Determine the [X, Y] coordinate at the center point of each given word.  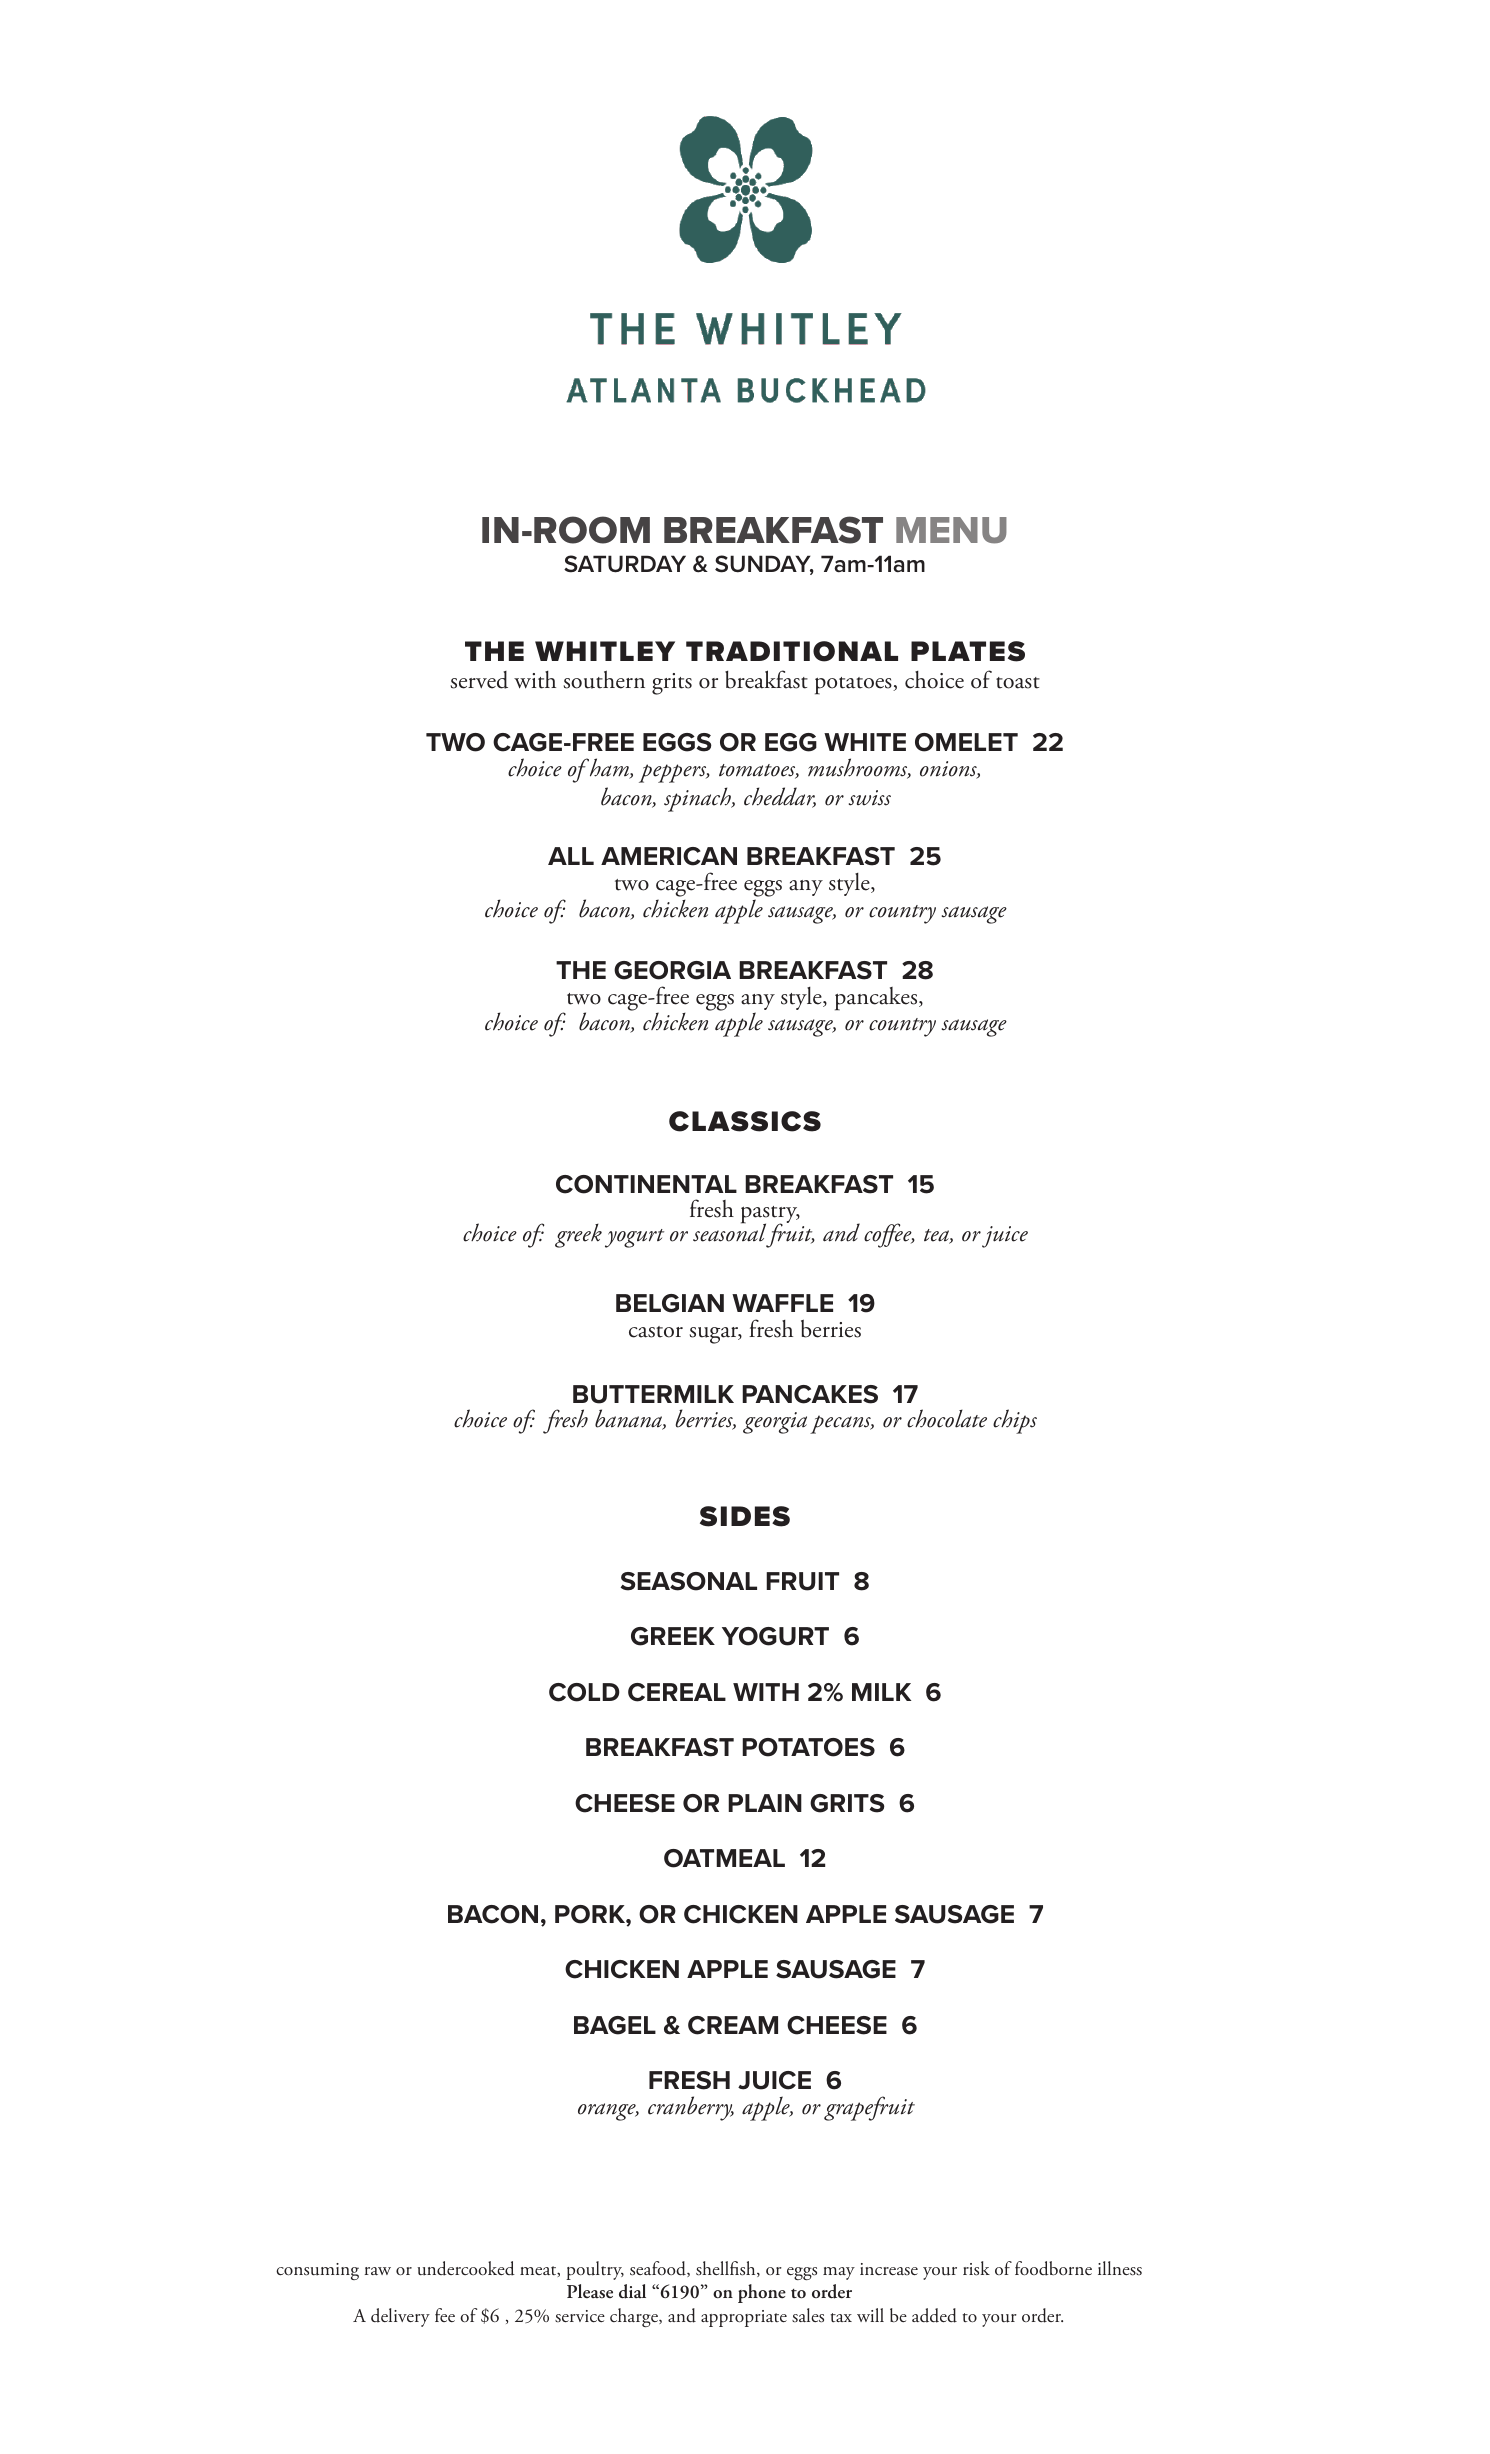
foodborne [1053, 2268]
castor [656, 1332]
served [479, 680]
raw [378, 2271]
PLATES [968, 651]
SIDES [745, 1516]
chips [1015, 1421]
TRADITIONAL [792, 651]
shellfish [727, 2269]
